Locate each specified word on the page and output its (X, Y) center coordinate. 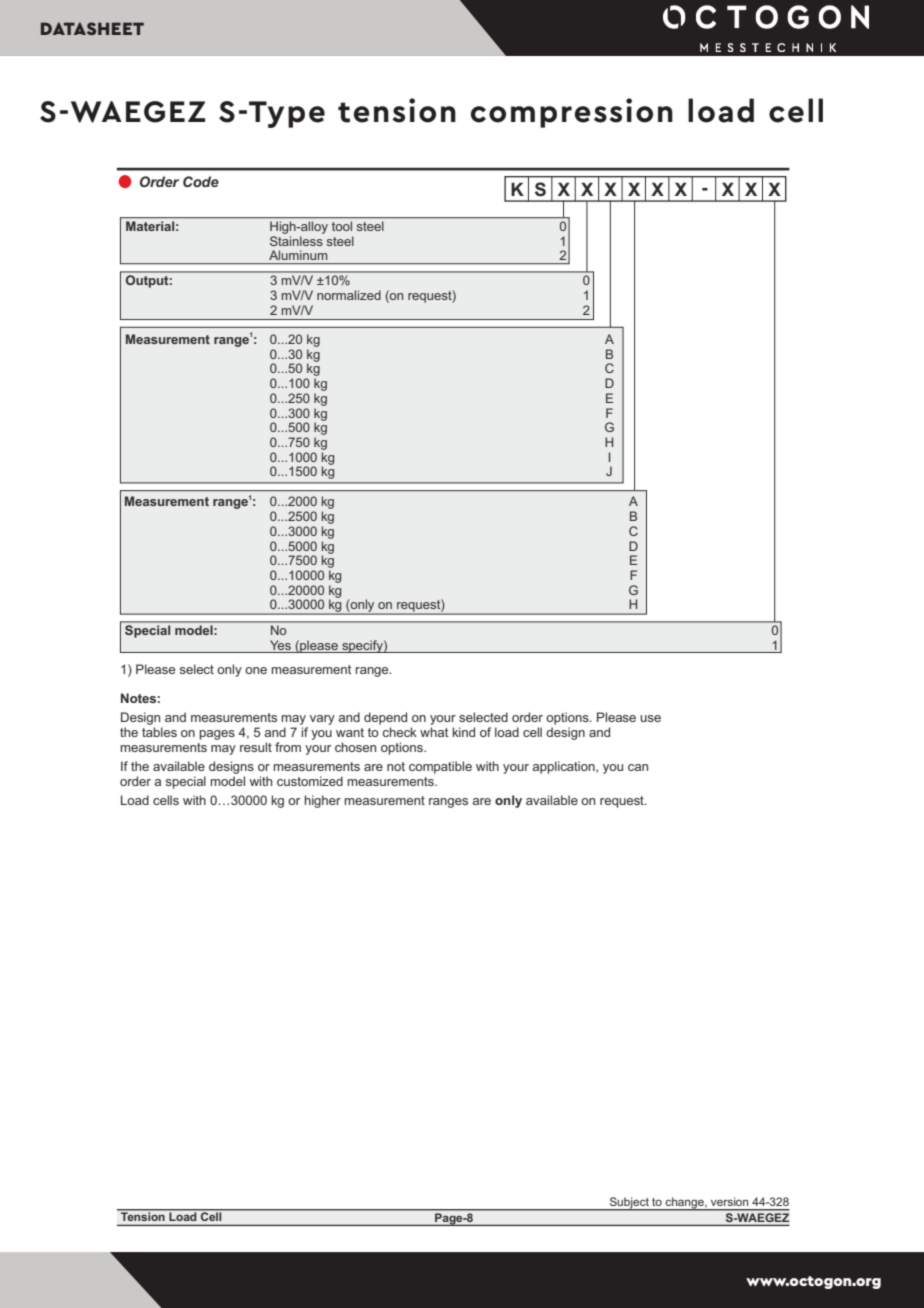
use (650, 718)
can (638, 767)
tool (342, 226)
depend (385, 718)
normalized (349, 295)
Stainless (296, 241)
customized (310, 781)
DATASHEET (92, 28)
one (256, 670)
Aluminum (298, 255)
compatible (440, 767)
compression (572, 113)
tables (159, 732)
